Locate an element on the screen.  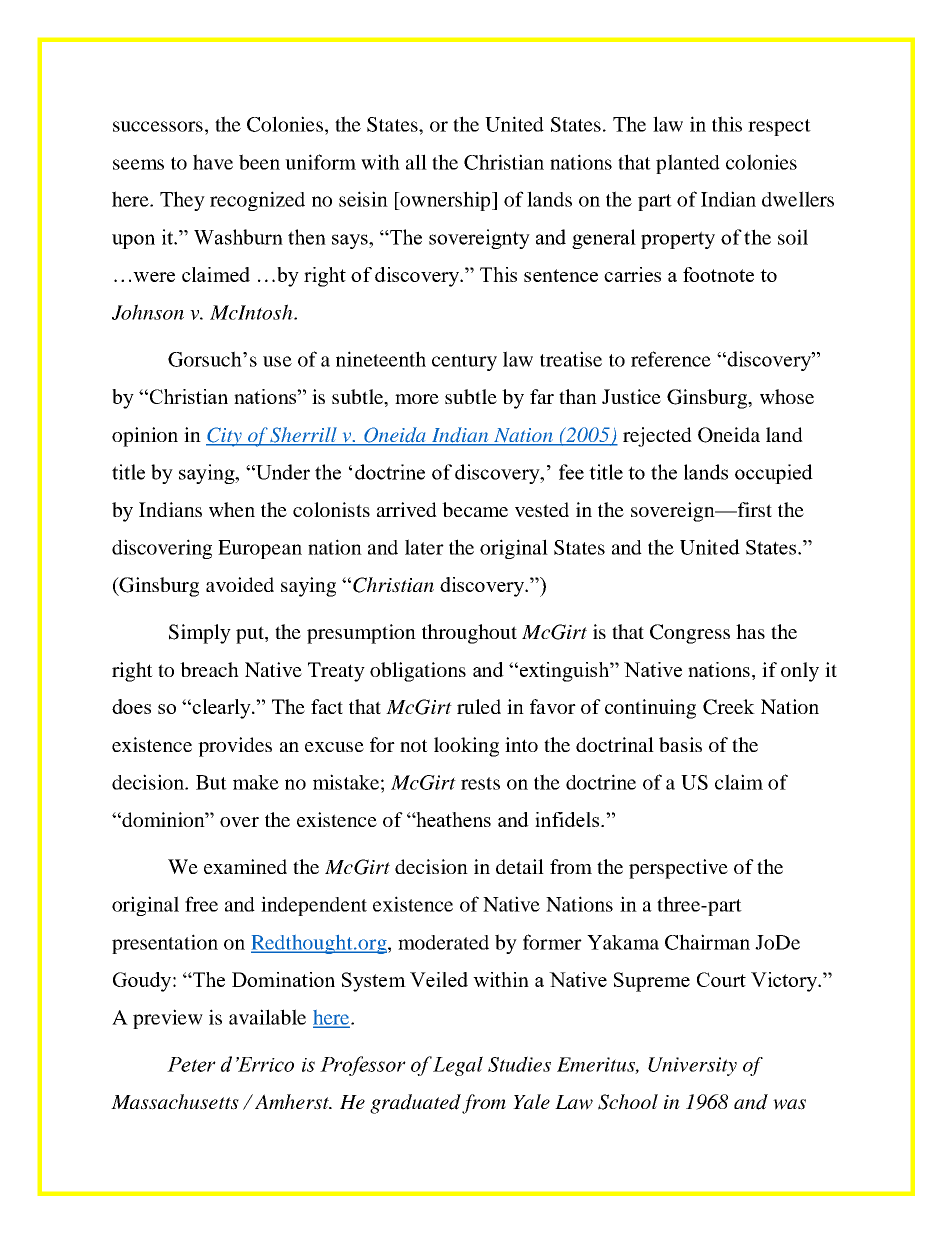
planted is located at coordinates (688, 164).
